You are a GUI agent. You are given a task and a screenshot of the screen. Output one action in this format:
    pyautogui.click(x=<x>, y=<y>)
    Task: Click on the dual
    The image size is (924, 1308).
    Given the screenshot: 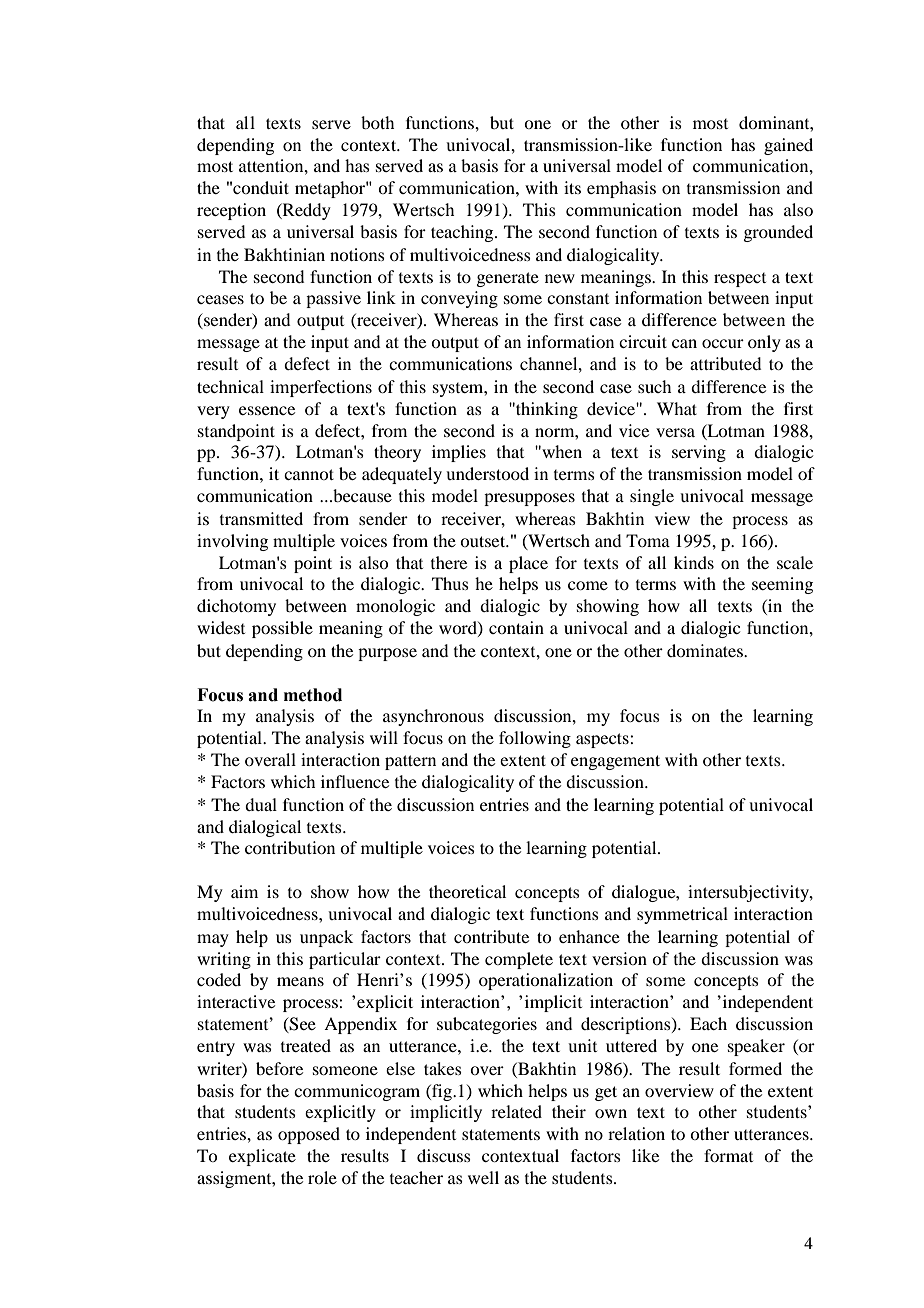 What is the action you would take?
    pyautogui.click(x=261, y=804)
